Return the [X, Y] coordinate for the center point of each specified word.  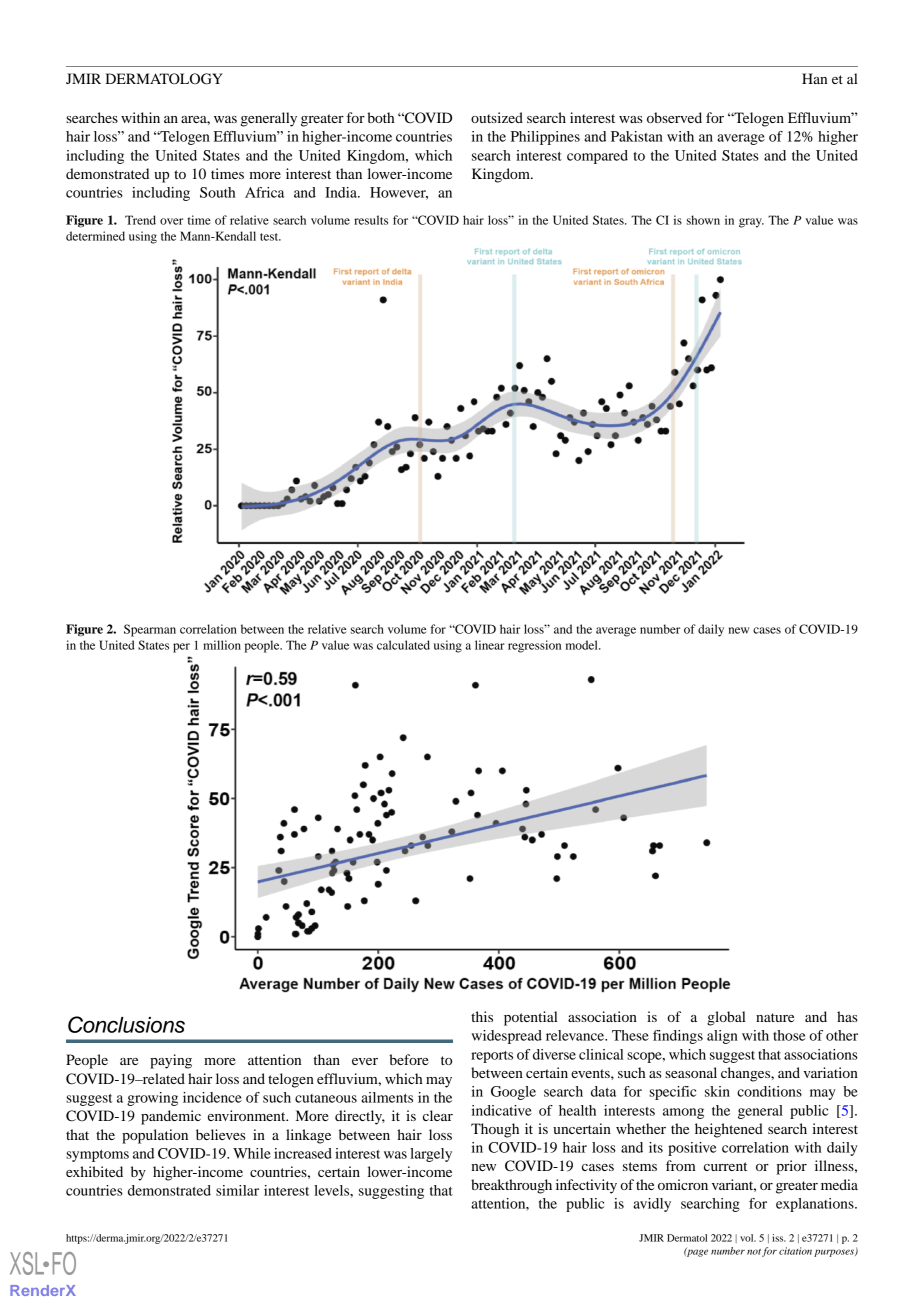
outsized [497, 117]
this [482, 1016]
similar [237, 1190]
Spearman [150, 630]
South [218, 192]
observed [674, 117]
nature [775, 1017]
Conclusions [126, 1024]
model [583, 645]
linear [490, 645]
